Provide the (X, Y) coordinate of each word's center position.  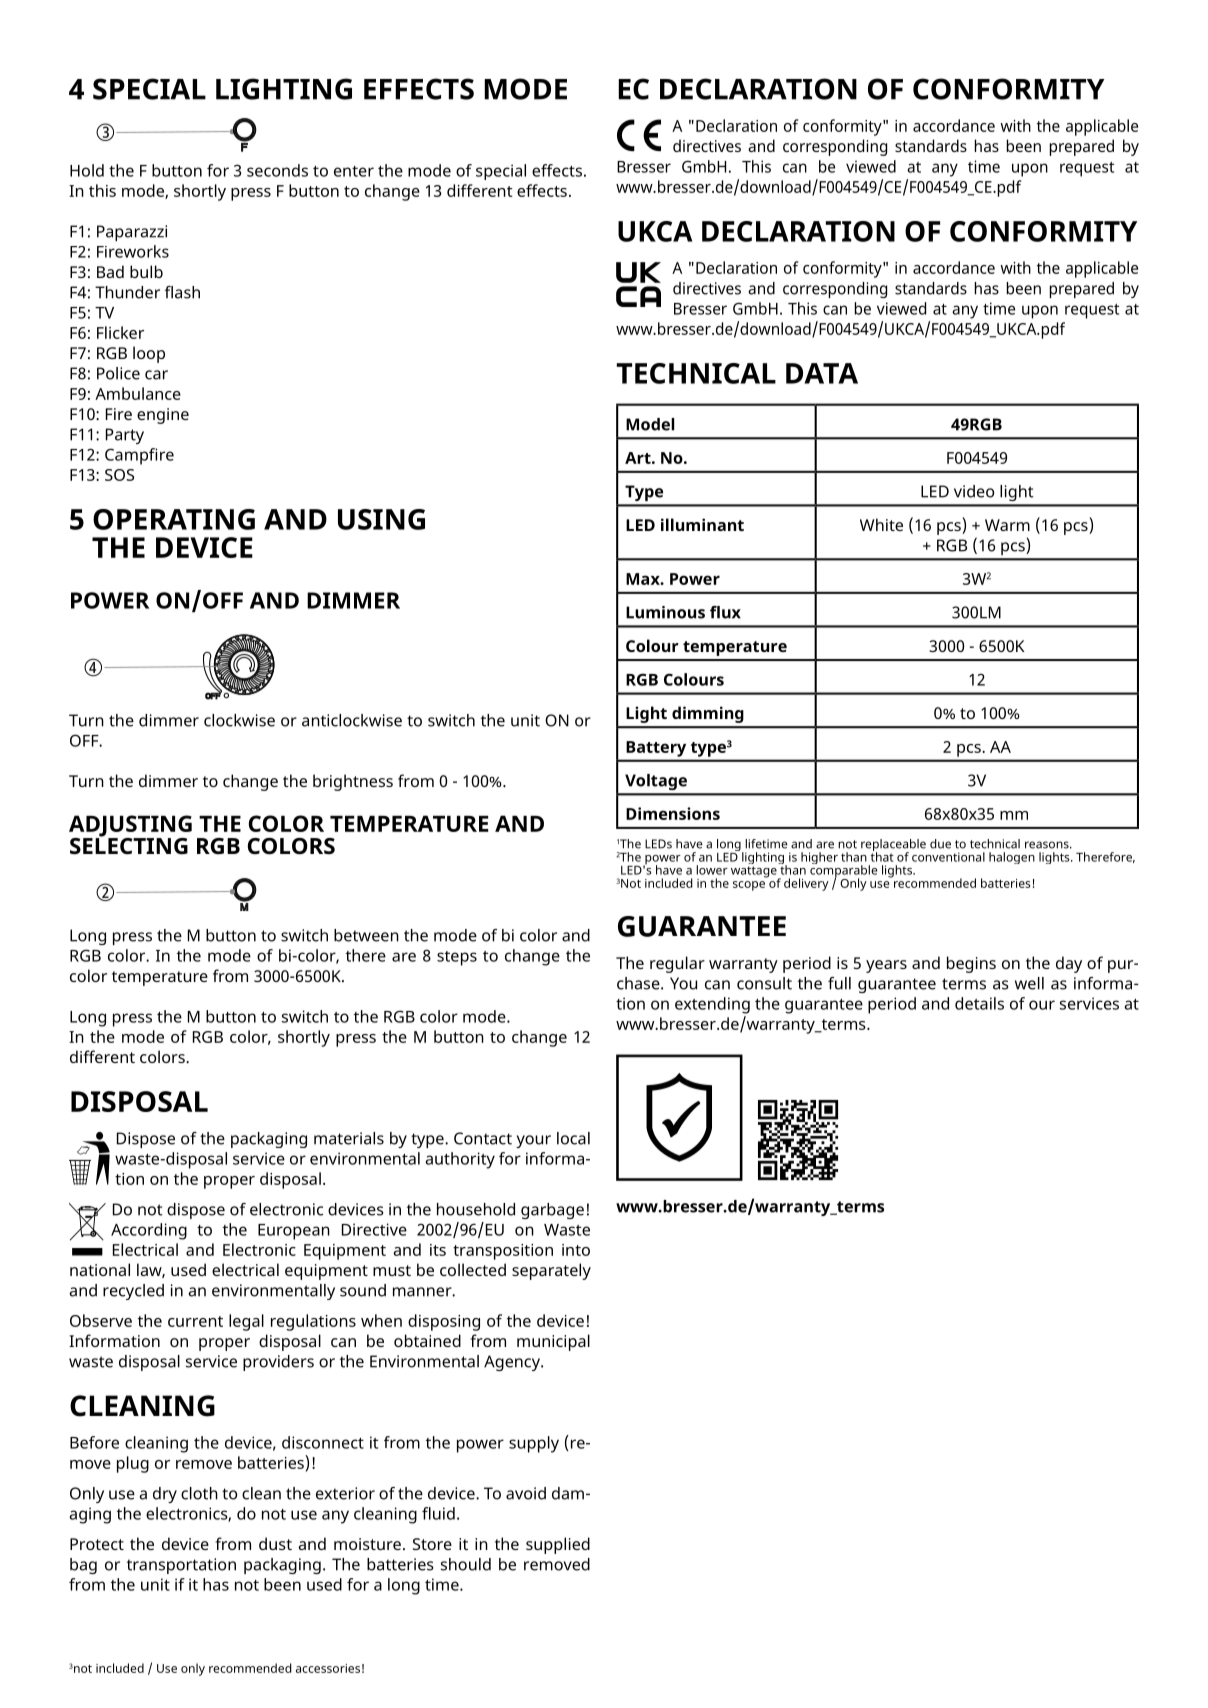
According (149, 1231)
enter (354, 171)
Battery (656, 749)
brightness (353, 782)
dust (275, 1543)
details (979, 1003)
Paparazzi (132, 233)
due (940, 844)
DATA (822, 373)
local (573, 1138)
